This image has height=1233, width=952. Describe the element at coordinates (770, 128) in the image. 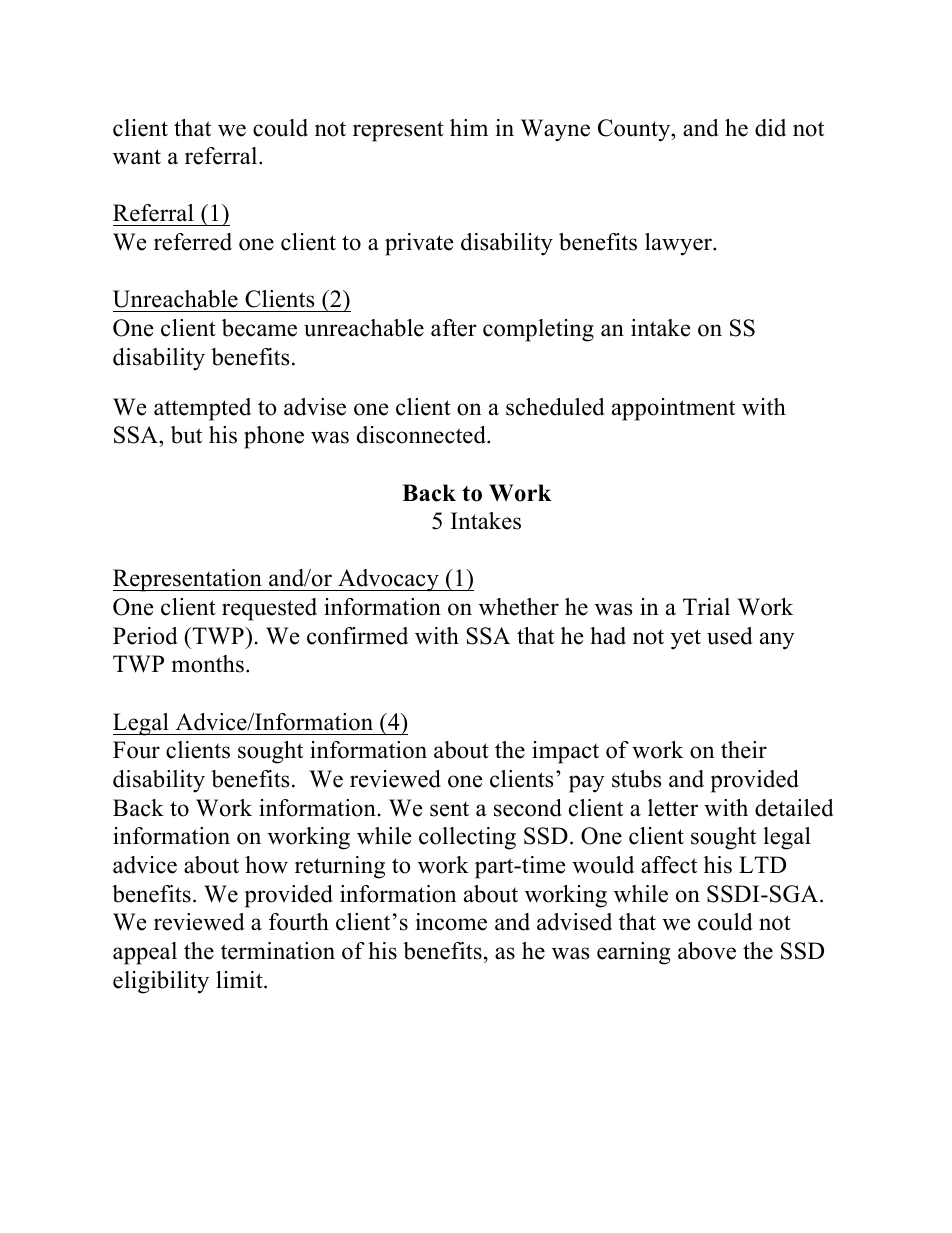

I see `did` at that location.
